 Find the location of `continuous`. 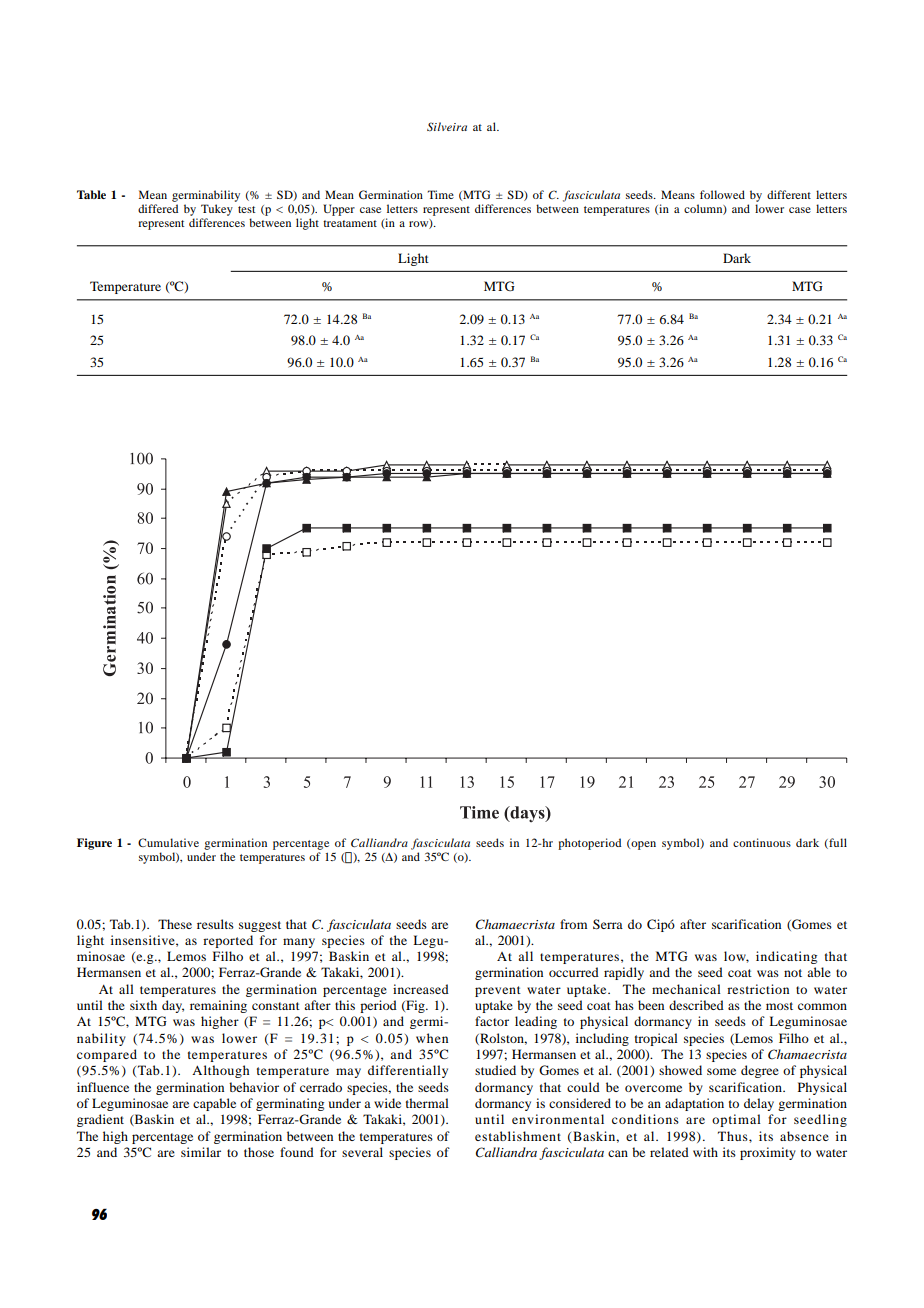

continuous is located at coordinates (762, 842).
